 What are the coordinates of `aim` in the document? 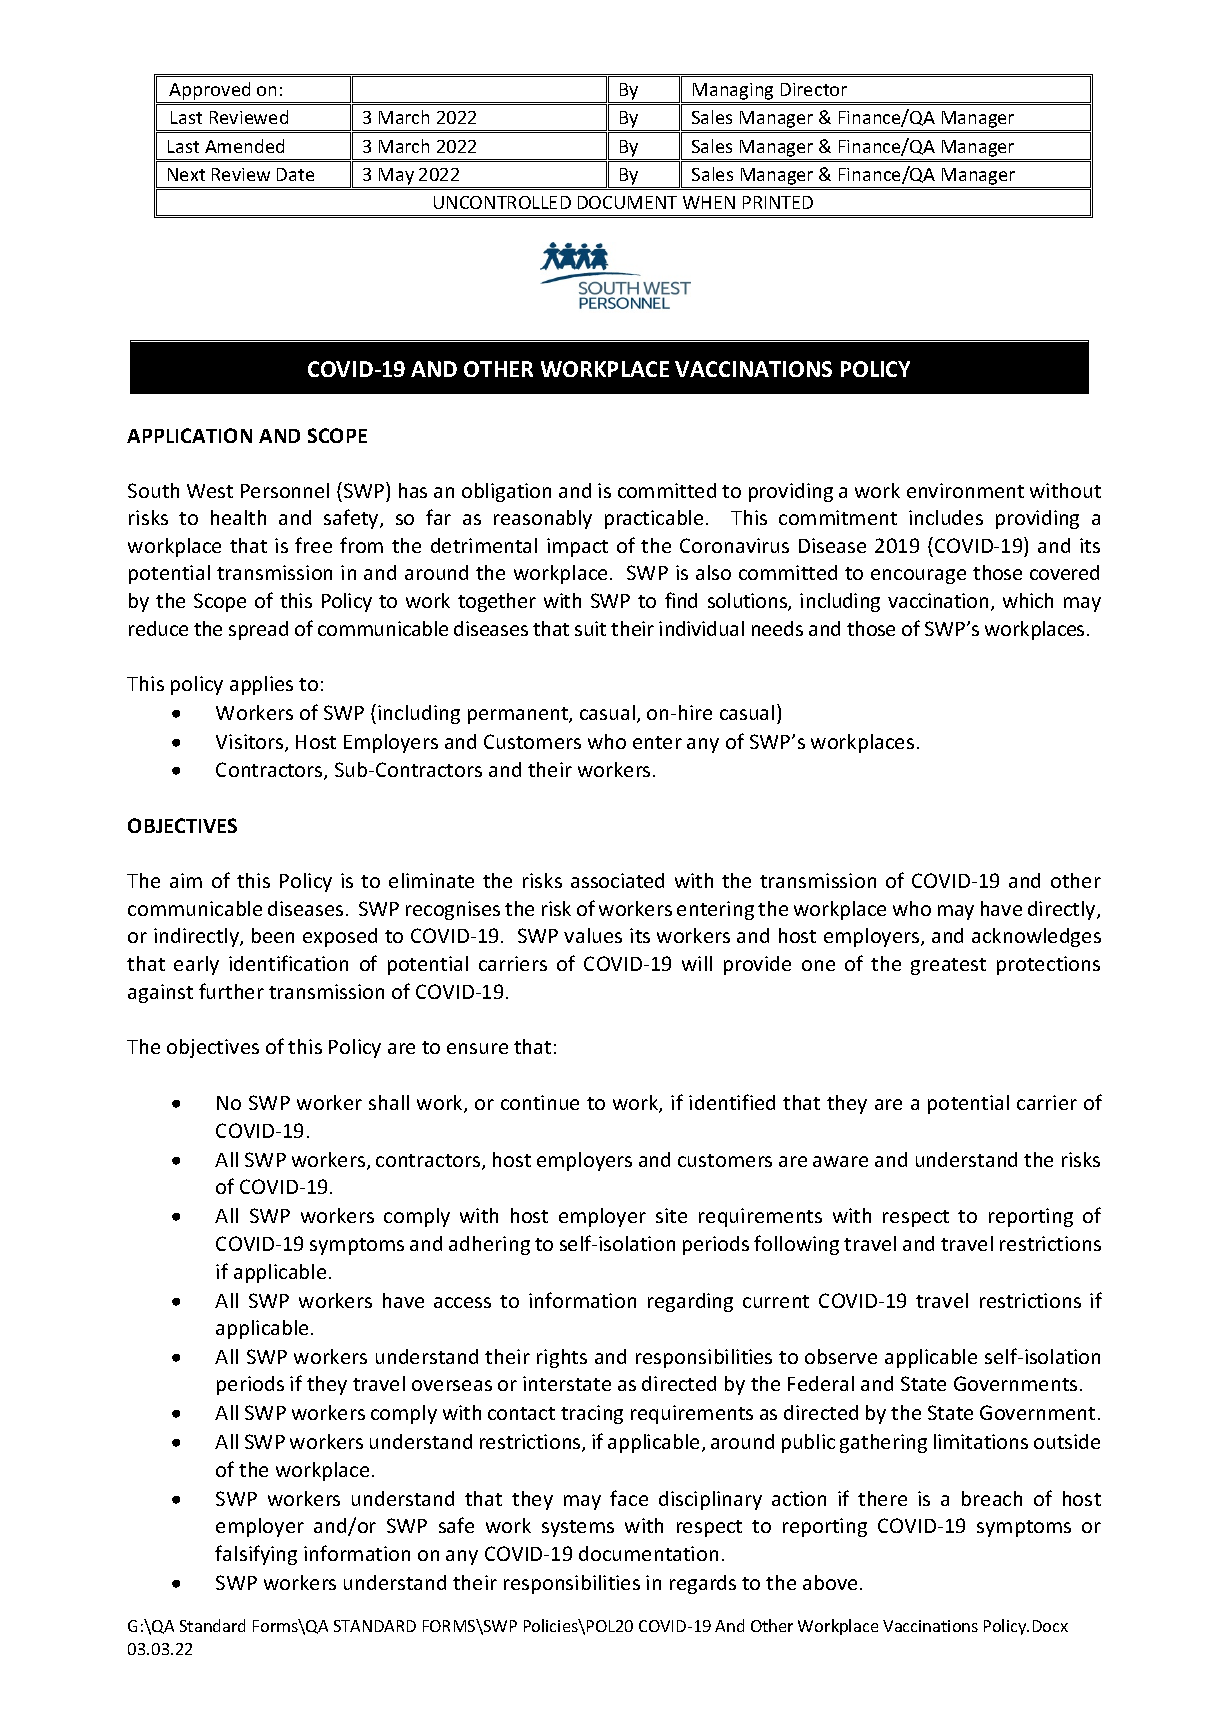 It's located at (186, 880).
